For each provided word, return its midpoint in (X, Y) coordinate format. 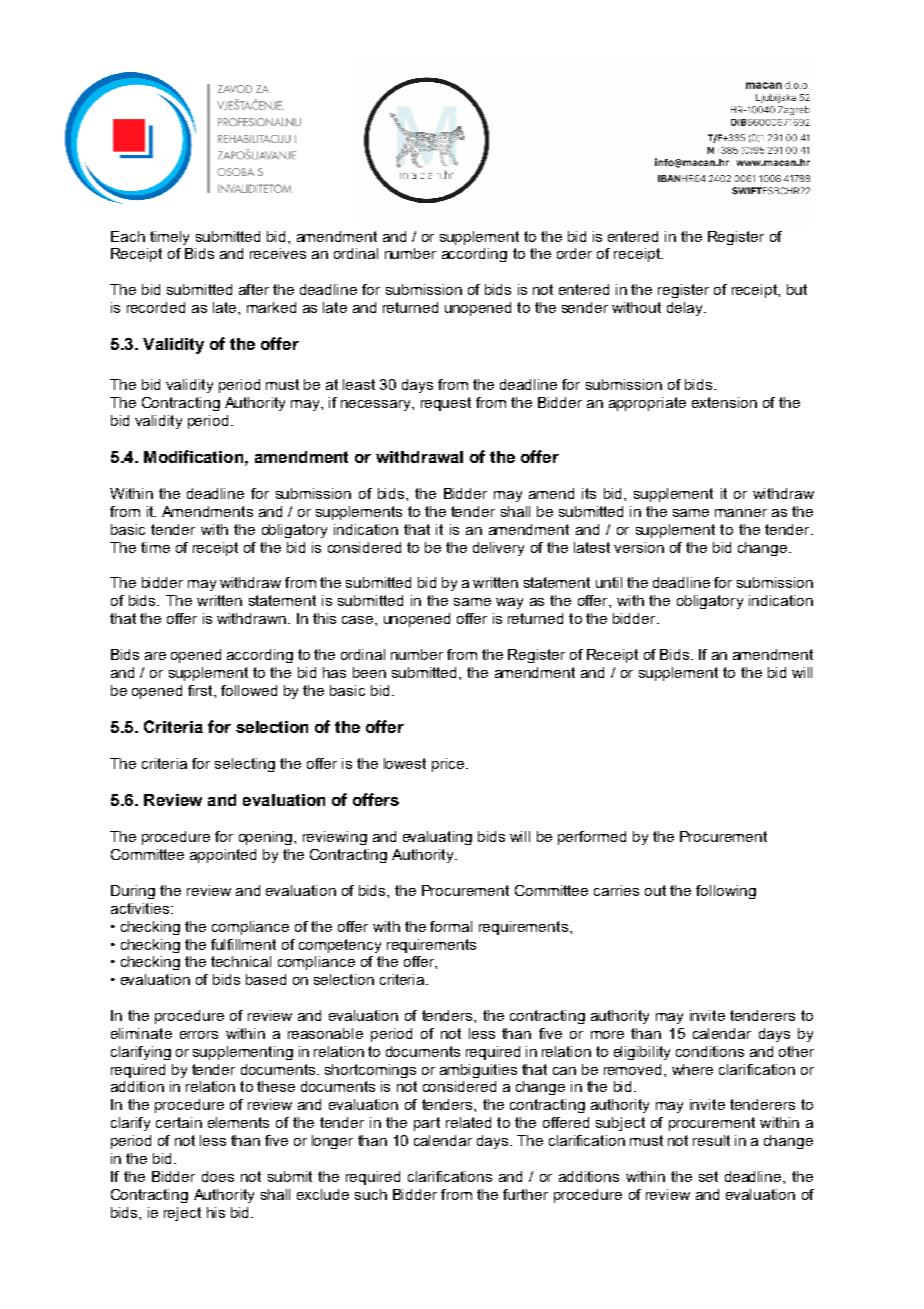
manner (741, 513)
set (708, 1176)
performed (592, 838)
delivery (498, 549)
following (726, 892)
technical (241, 961)
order (574, 253)
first (201, 690)
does (218, 1176)
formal (451, 926)
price (449, 765)
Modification (193, 456)
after (254, 289)
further (525, 1194)
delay (686, 309)
